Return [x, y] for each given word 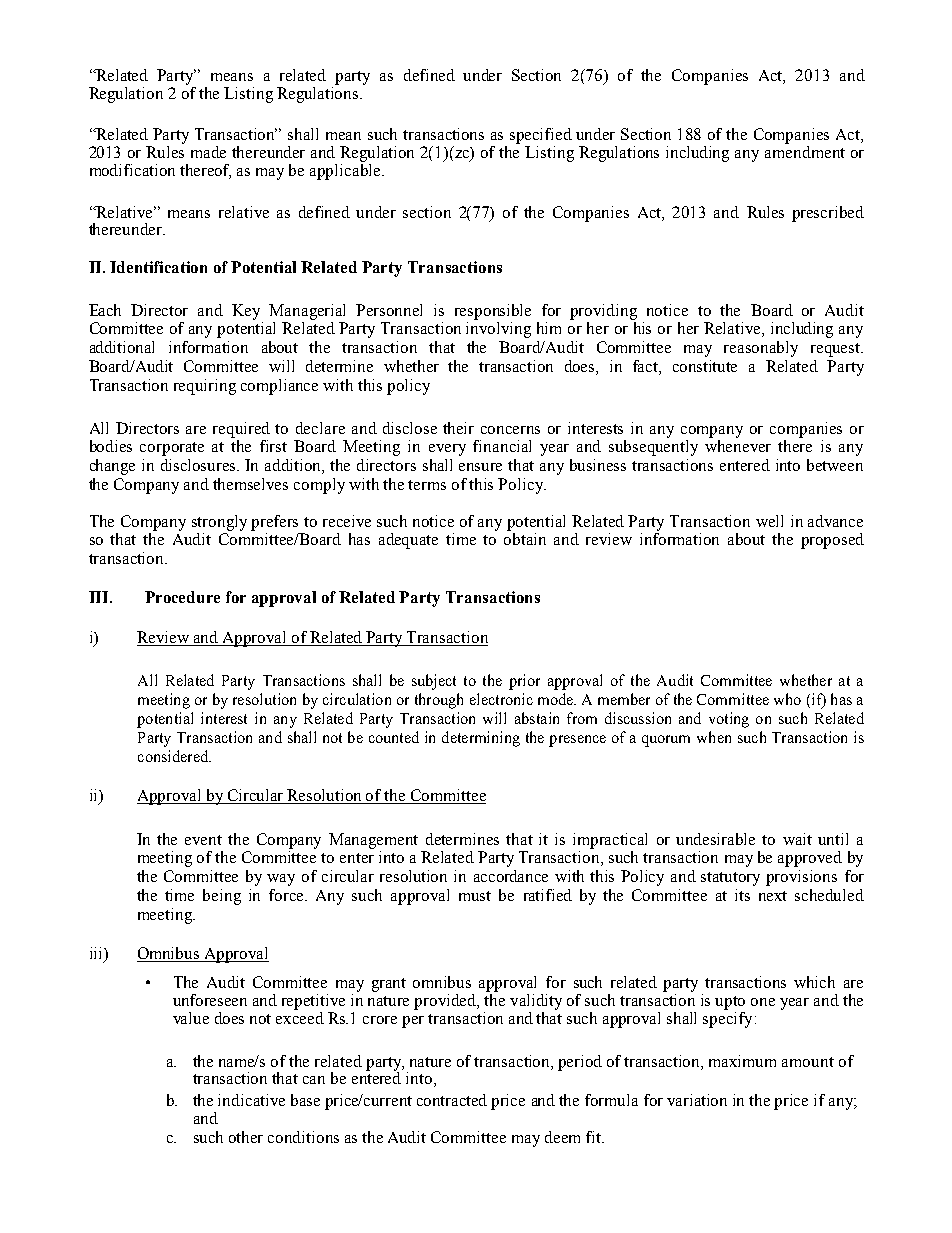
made [208, 152]
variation [697, 1100]
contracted [452, 1100]
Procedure [182, 597]
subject [434, 682]
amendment [805, 152]
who [787, 699]
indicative [251, 1100]
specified [541, 137]
